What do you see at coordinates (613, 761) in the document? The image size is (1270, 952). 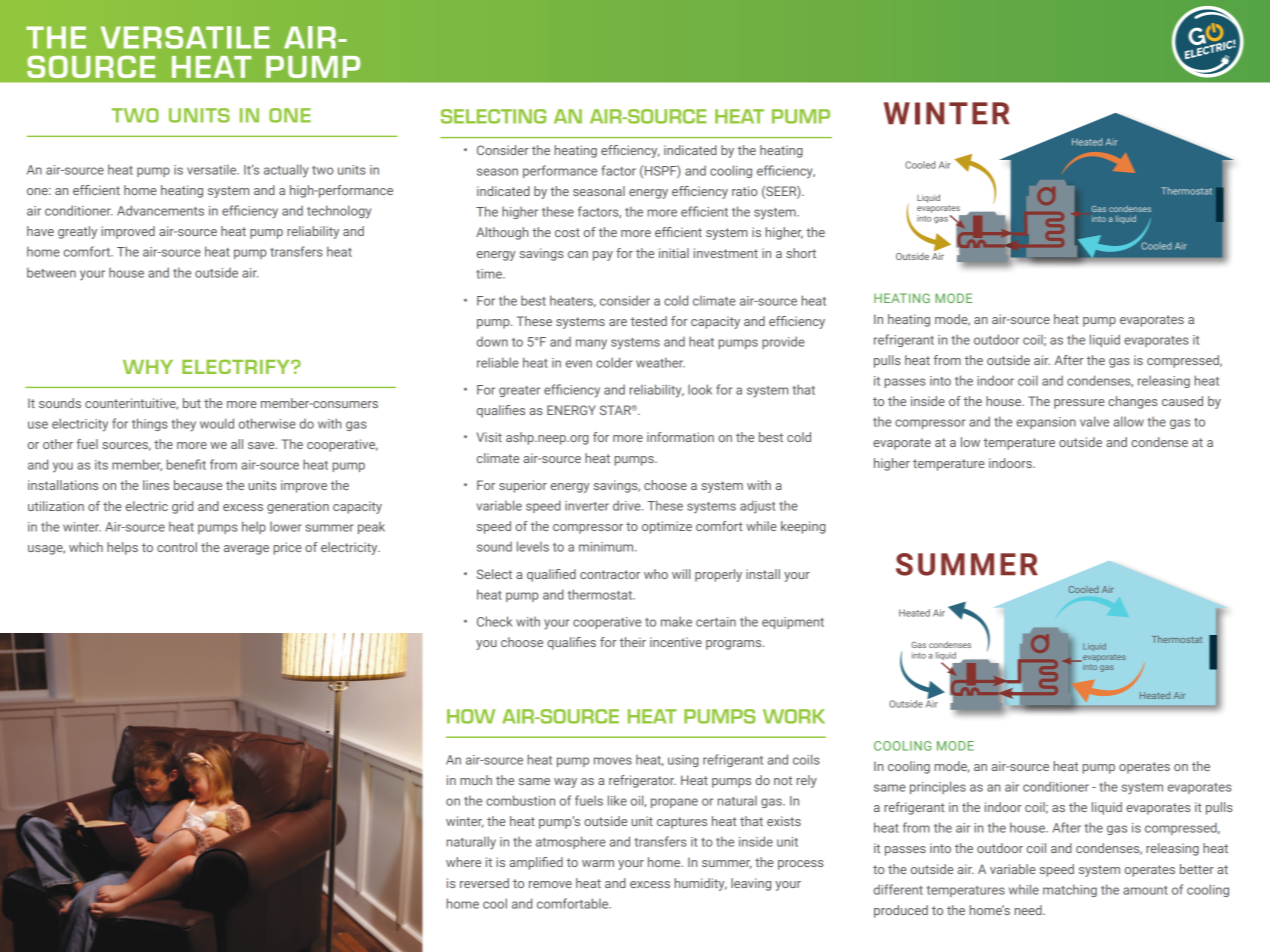 I see `moves` at bounding box center [613, 761].
